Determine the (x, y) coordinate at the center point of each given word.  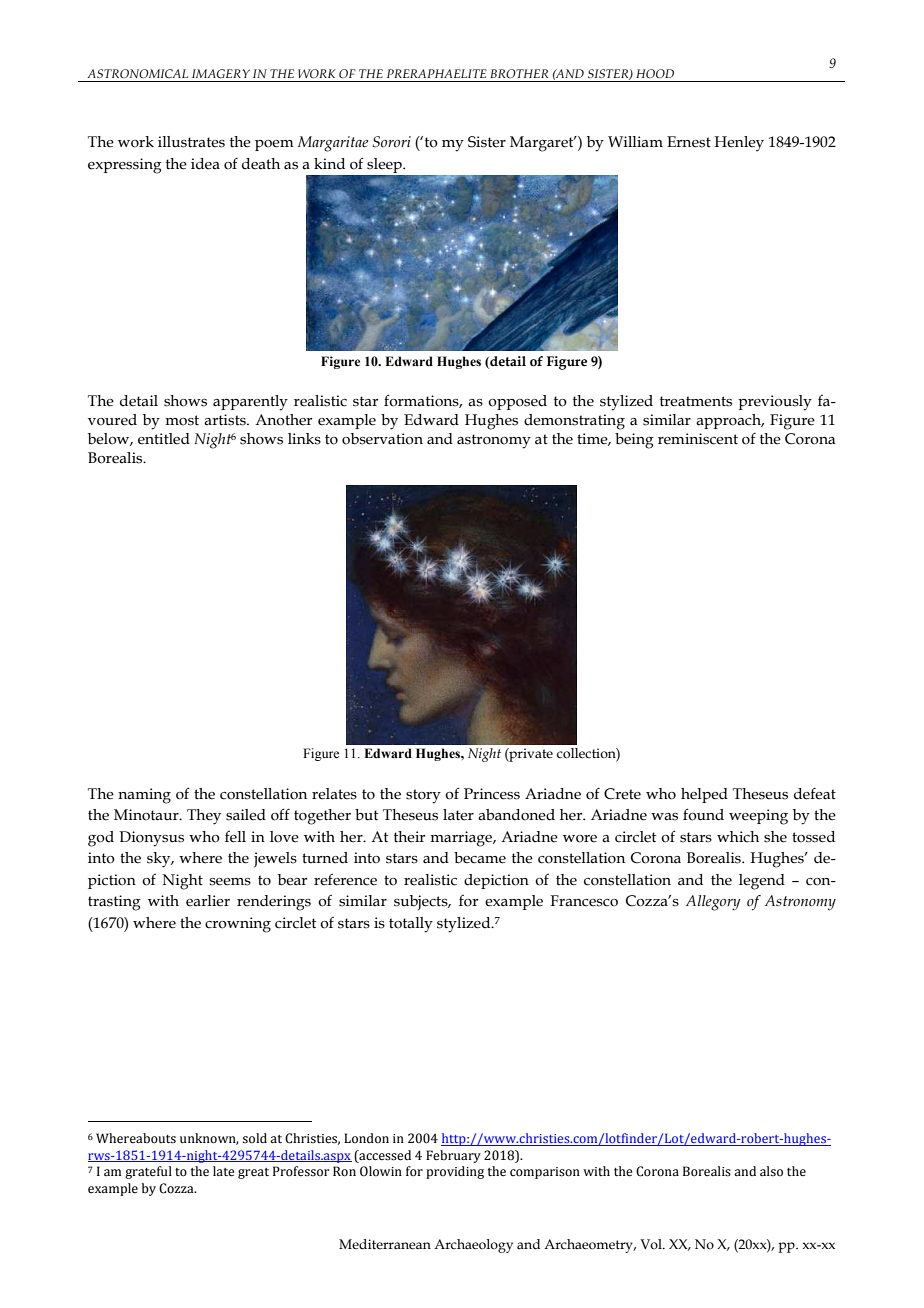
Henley (739, 144)
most (182, 420)
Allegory (713, 903)
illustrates (191, 142)
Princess (492, 794)
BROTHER (519, 73)
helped (704, 795)
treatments (696, 401)
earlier (208, 901)
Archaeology (473, 1246)
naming (144, 796)
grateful (148, 1172)
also (771, 1171)
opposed (517, 402)
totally (411, 925)
